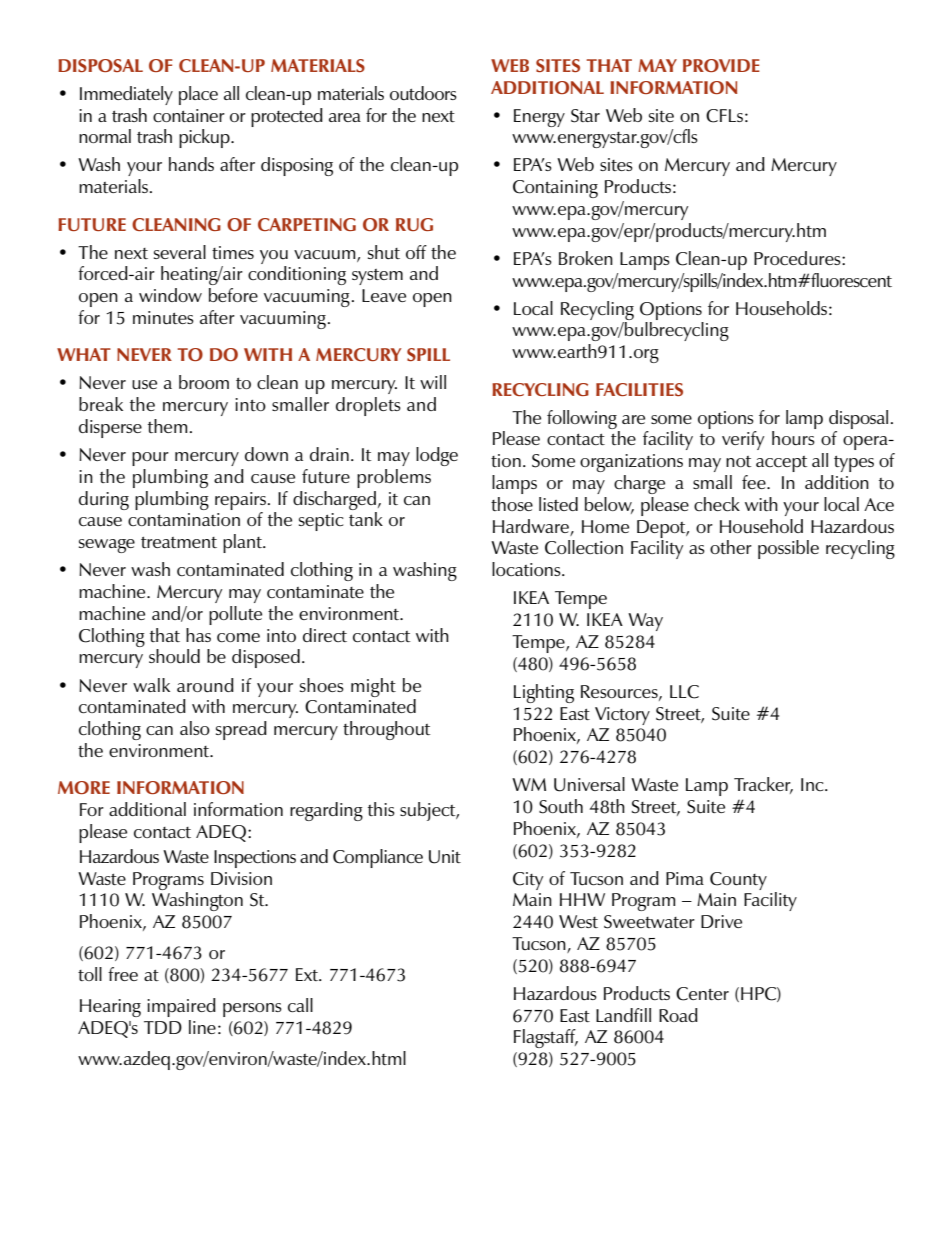  I want to click on place, so click(198, 95).
